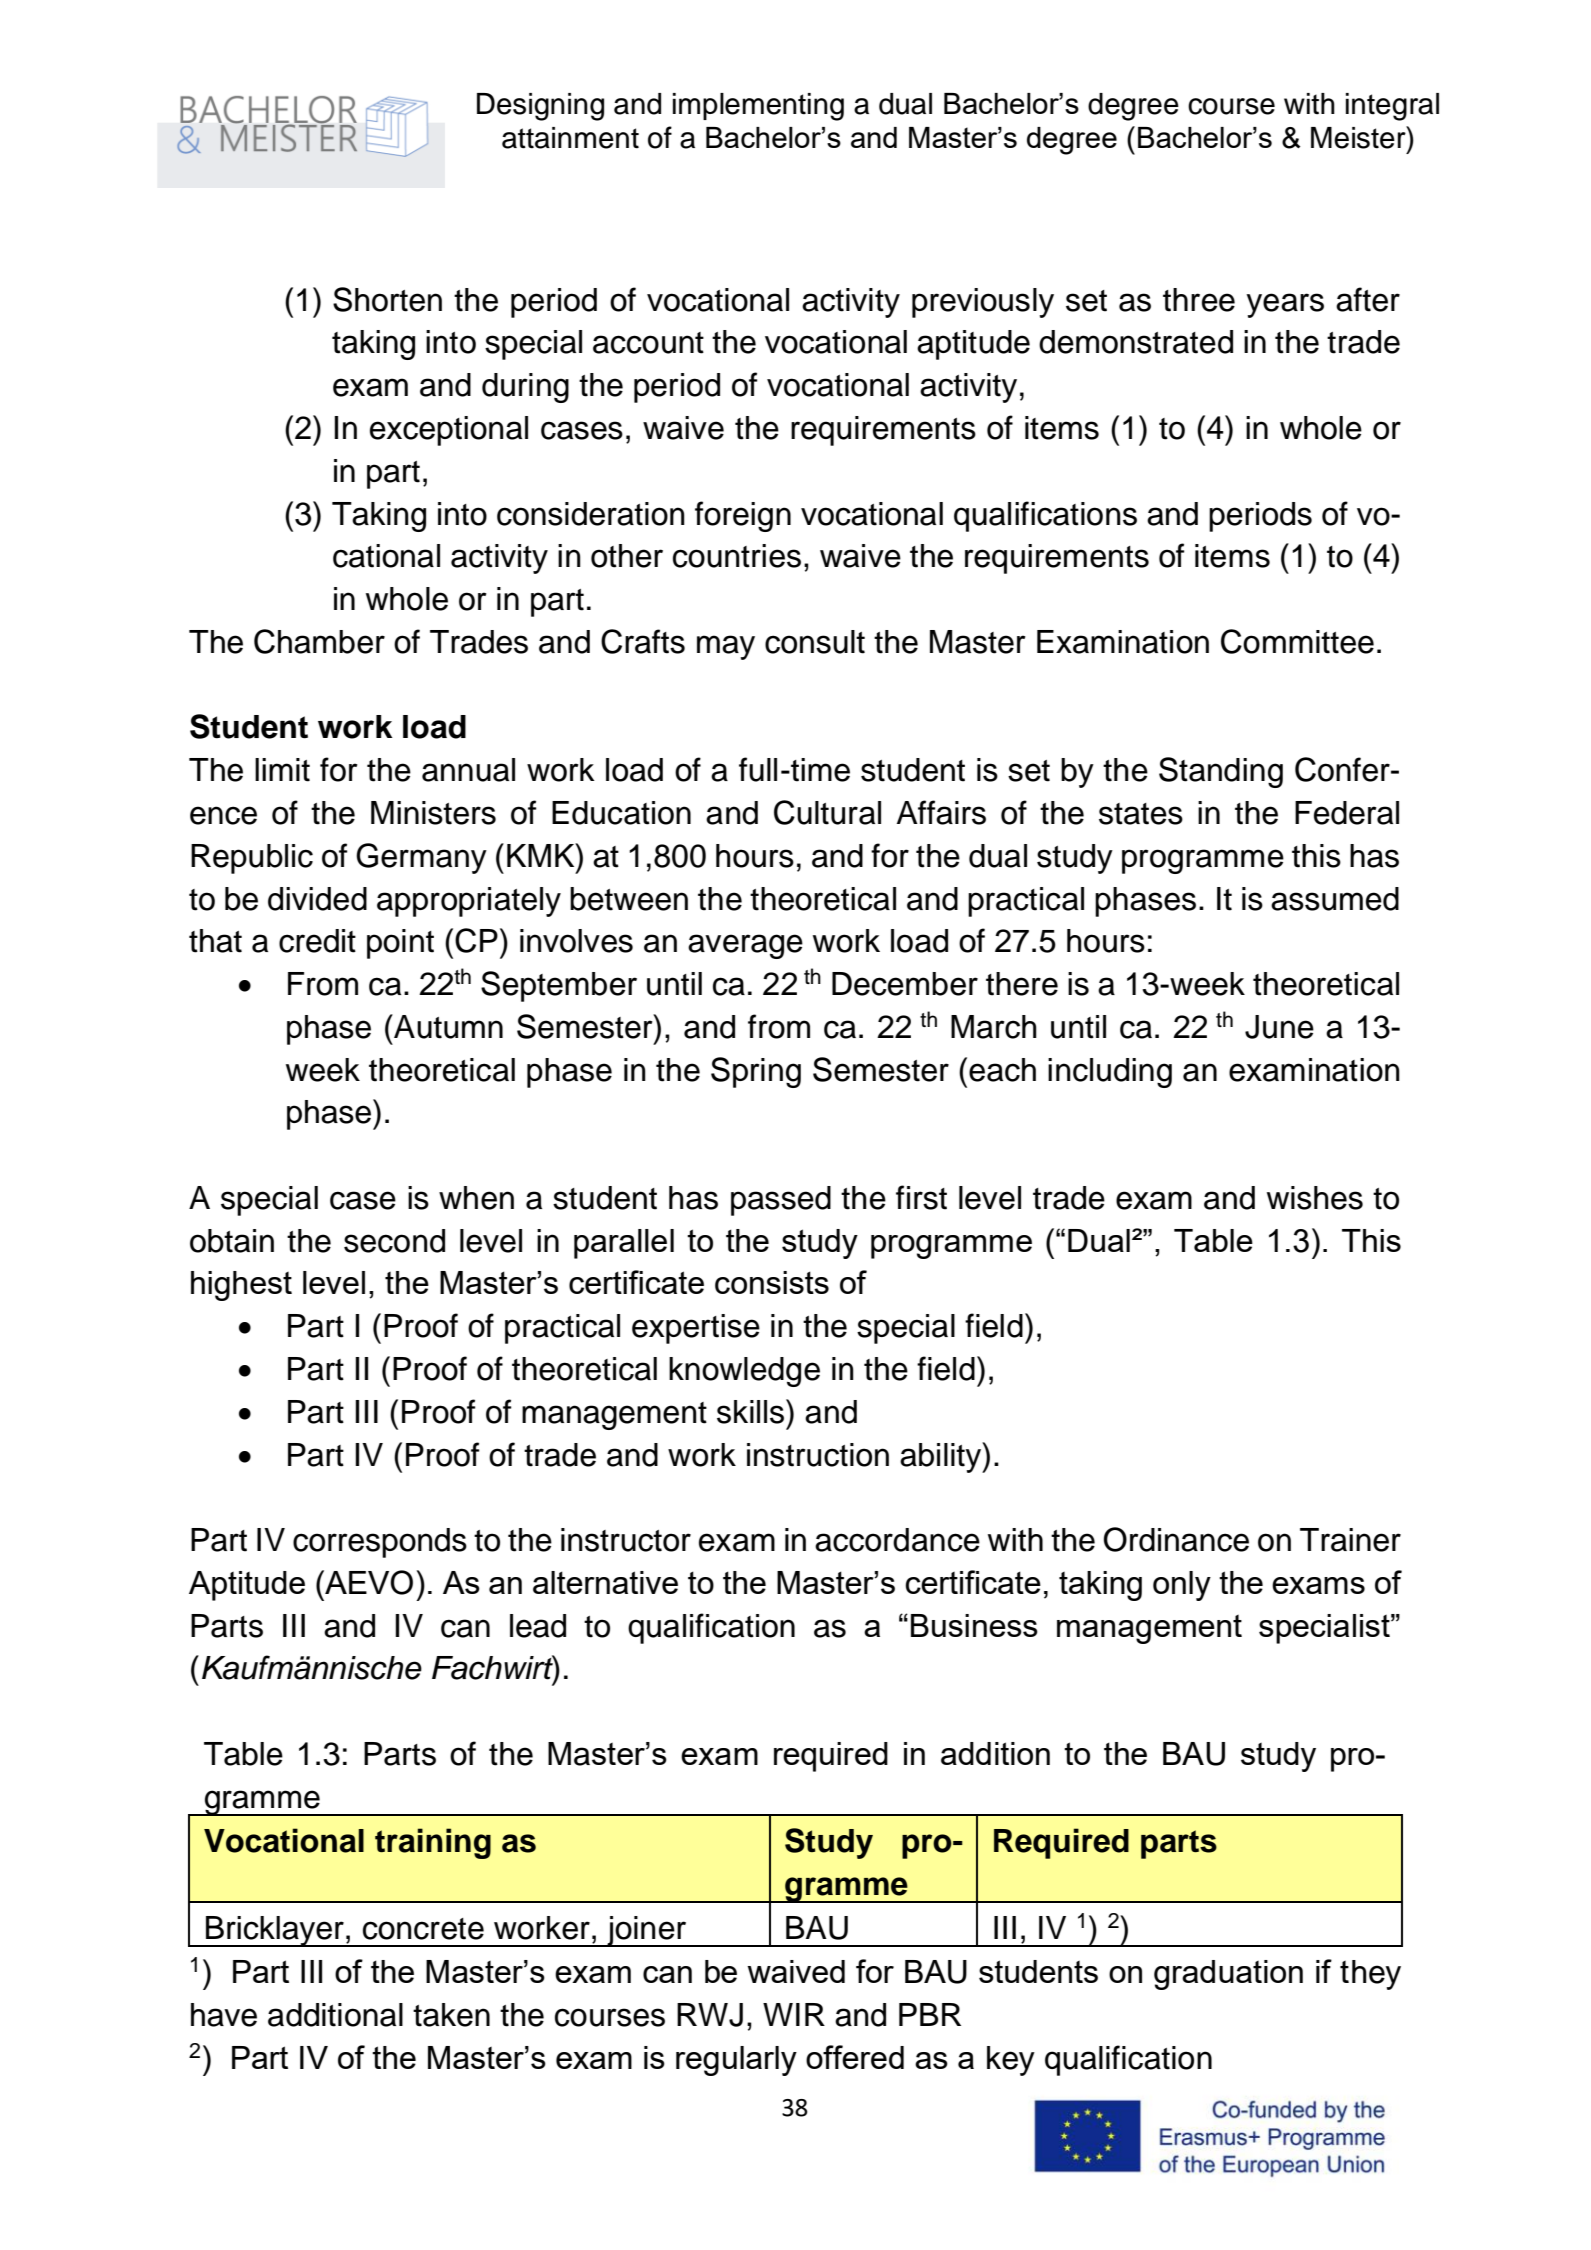  Describe the element at coordinates (447, 1026) in the screenshot. I see `Autumn` at that location.
